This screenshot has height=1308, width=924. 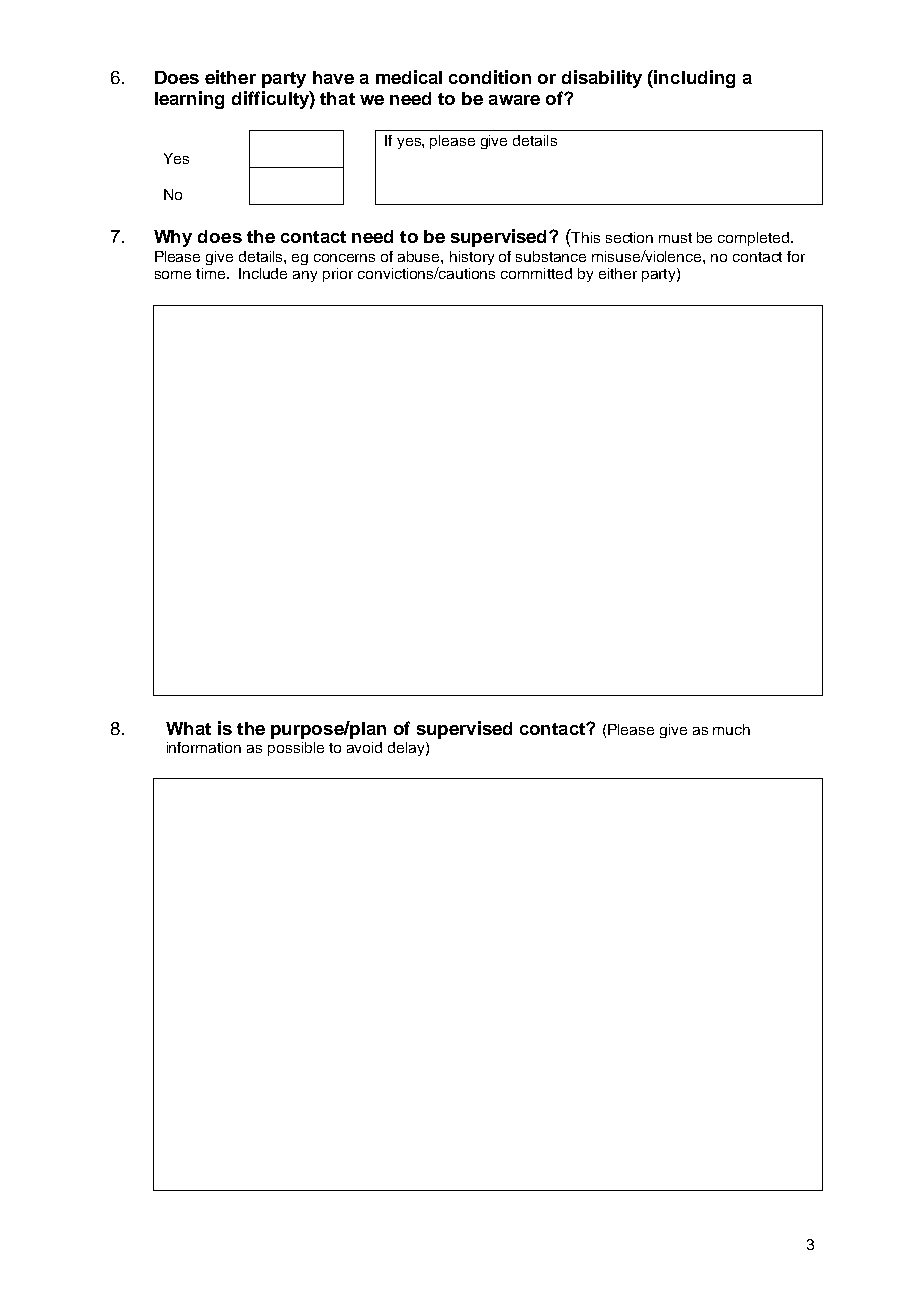 I want to click on Why, so click(x=173, y=238).
